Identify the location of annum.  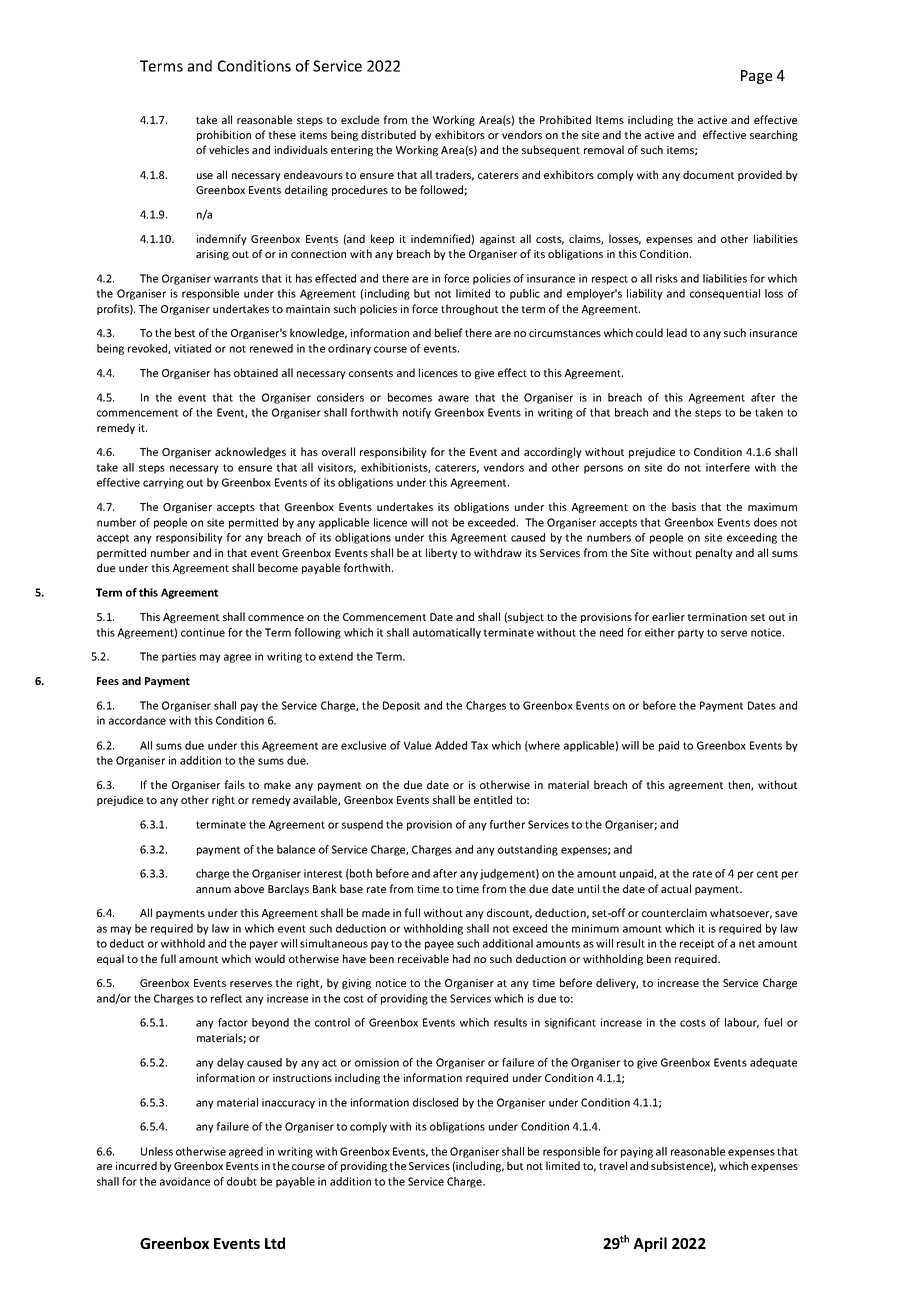
(213, 890).
